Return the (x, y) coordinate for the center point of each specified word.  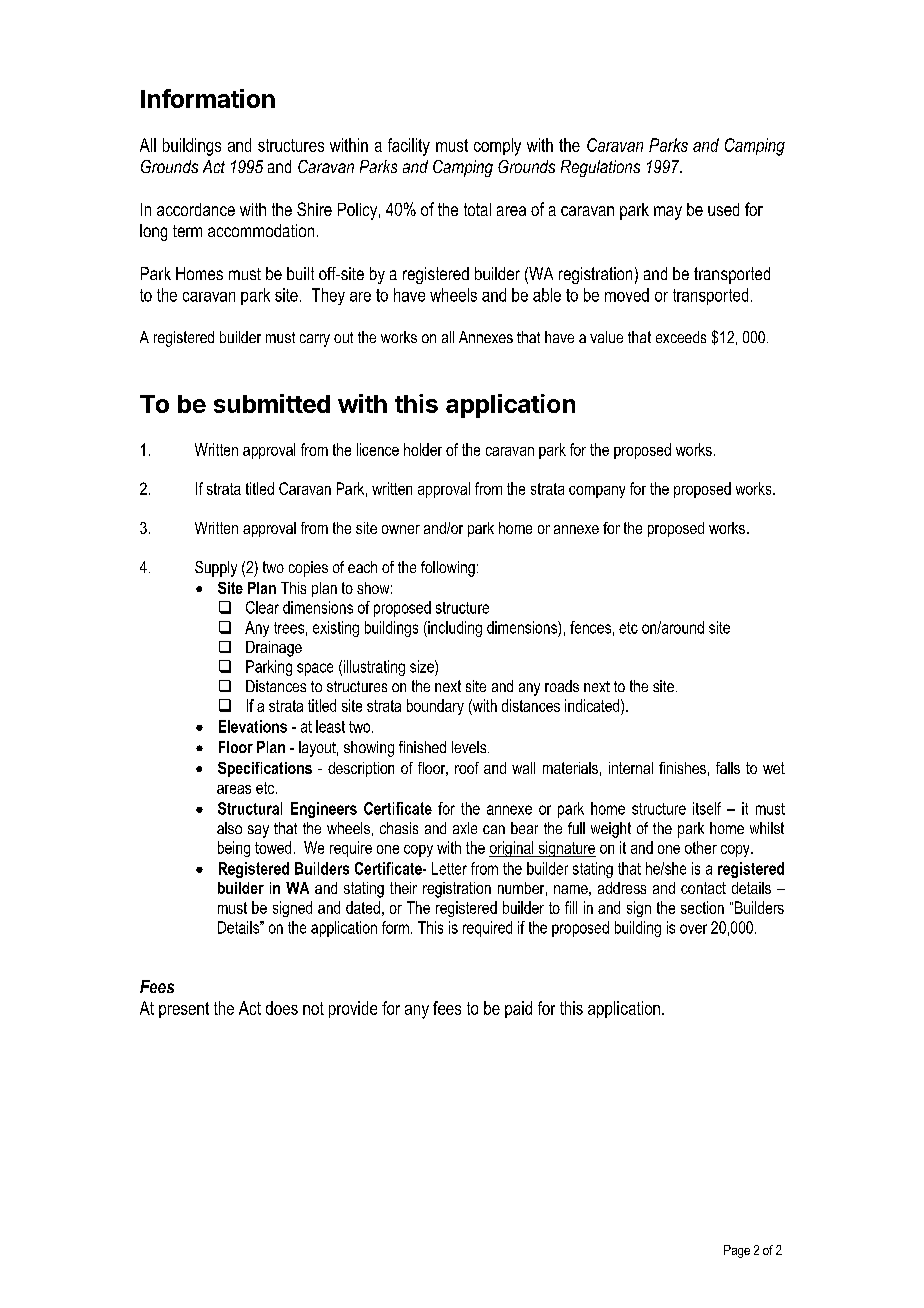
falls (728, 768)
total (477, 209)
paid (518, 1009)
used (723, 209)
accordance (196, 209)
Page (737, 1251)
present (184, 1010)
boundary (435, 707)
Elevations (253, 726)
